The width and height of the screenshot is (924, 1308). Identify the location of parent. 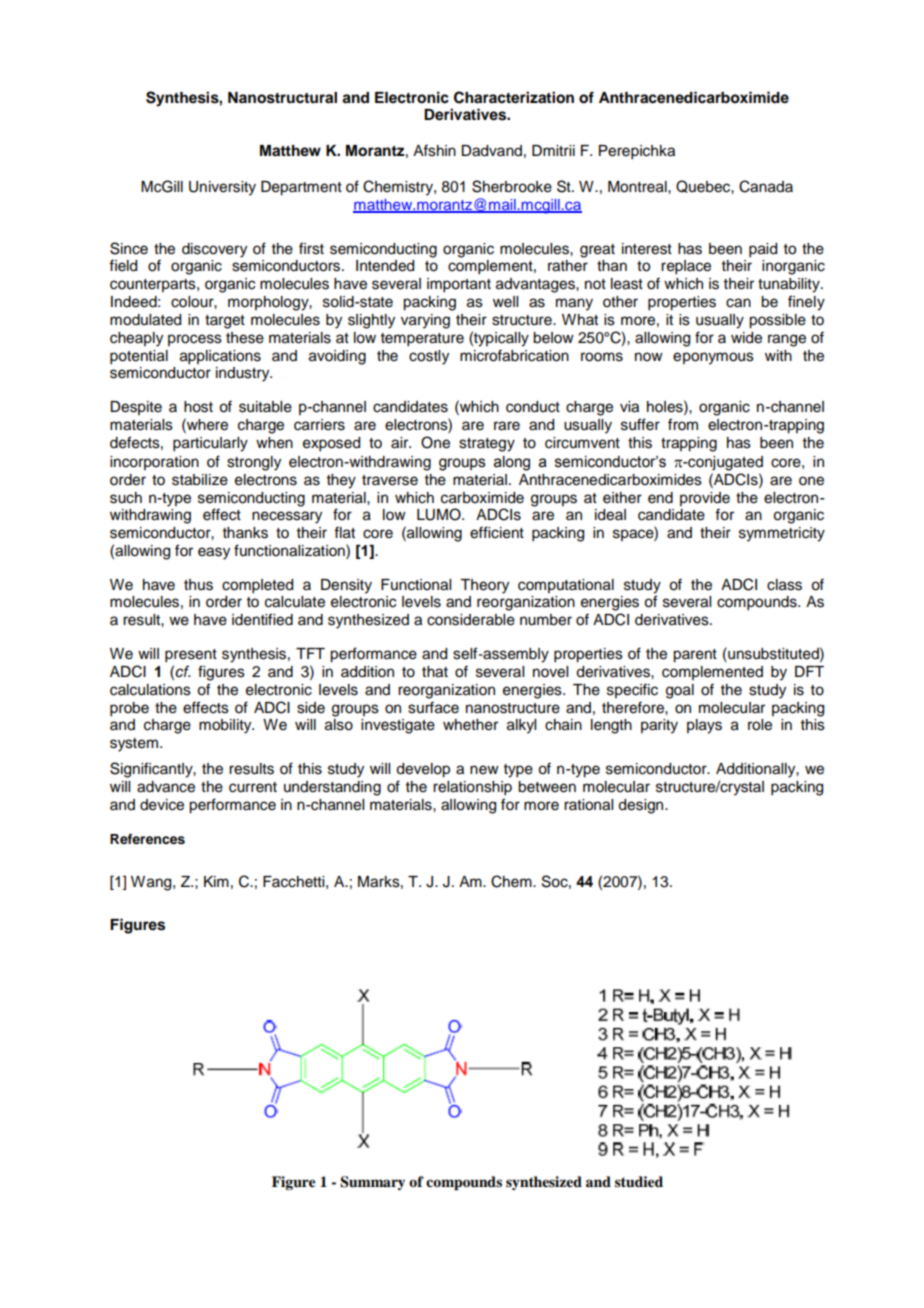
(695, 656).
